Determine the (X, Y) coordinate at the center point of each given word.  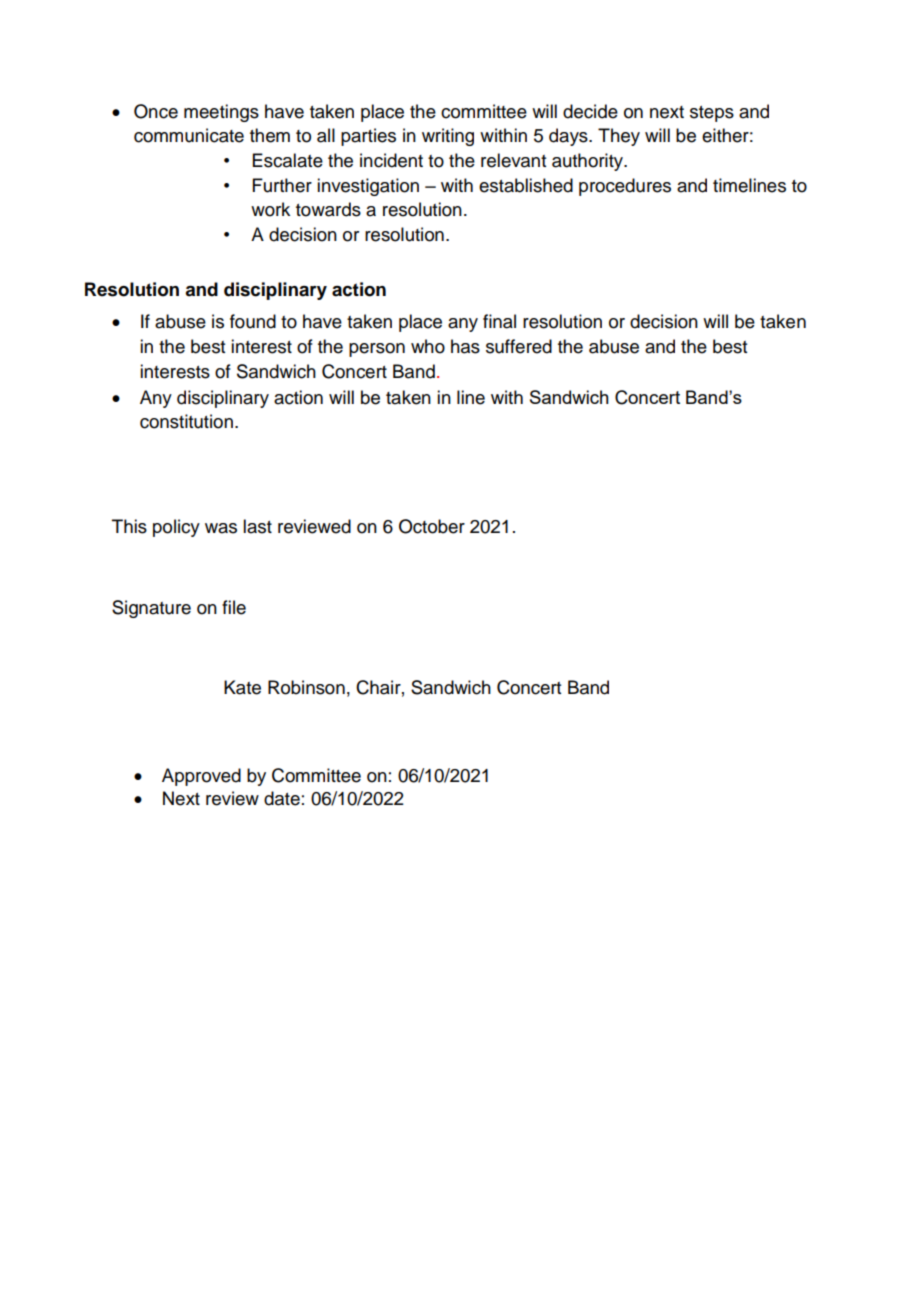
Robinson (306, 687)
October (432, 526)
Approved (201, 777)
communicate (189, 135)
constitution (186, 421)
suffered (519, 346)
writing (448, 137)
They (619, 137)
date (282, 798)
